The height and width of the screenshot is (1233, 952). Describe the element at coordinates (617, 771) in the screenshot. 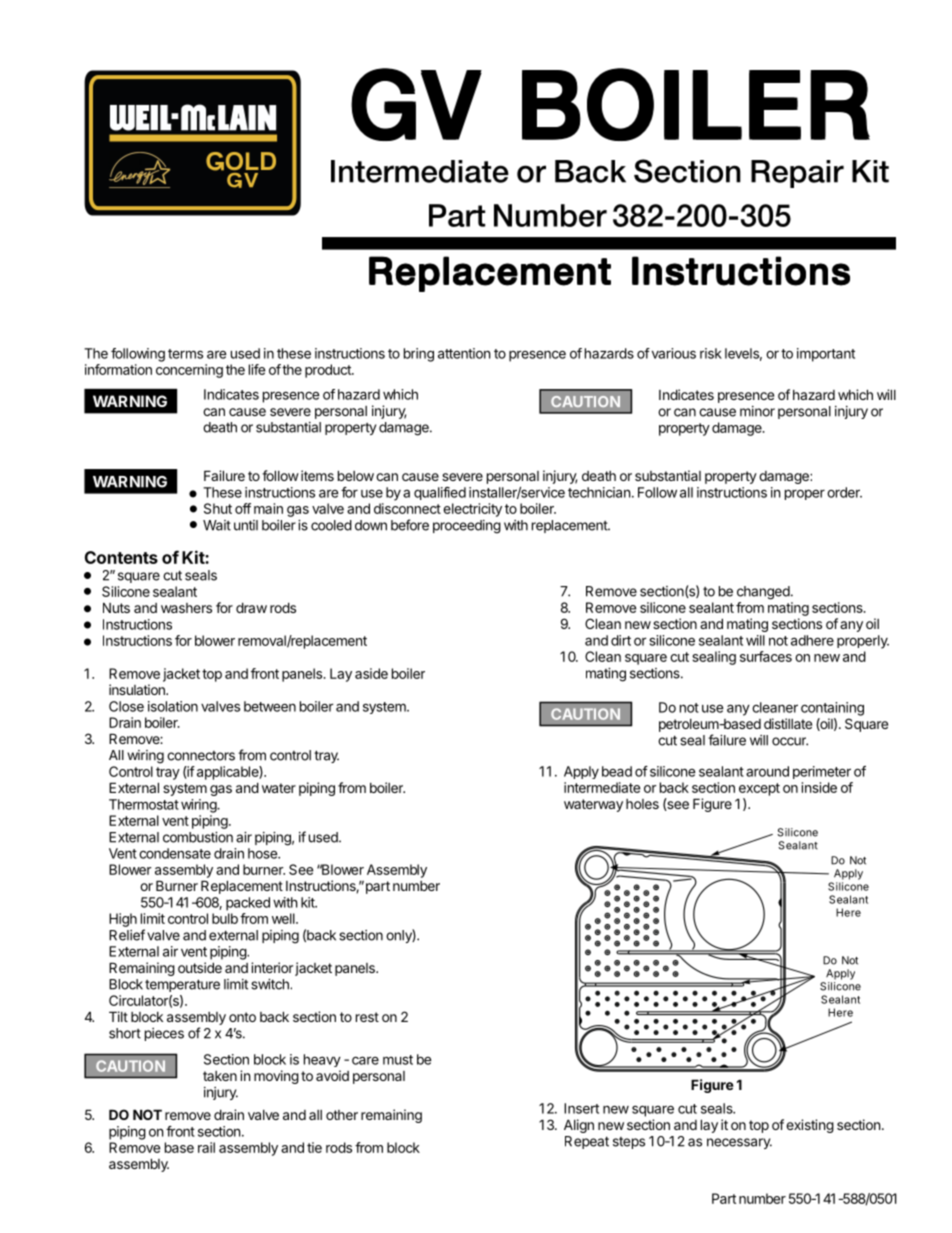

I see `bead` at that location.
